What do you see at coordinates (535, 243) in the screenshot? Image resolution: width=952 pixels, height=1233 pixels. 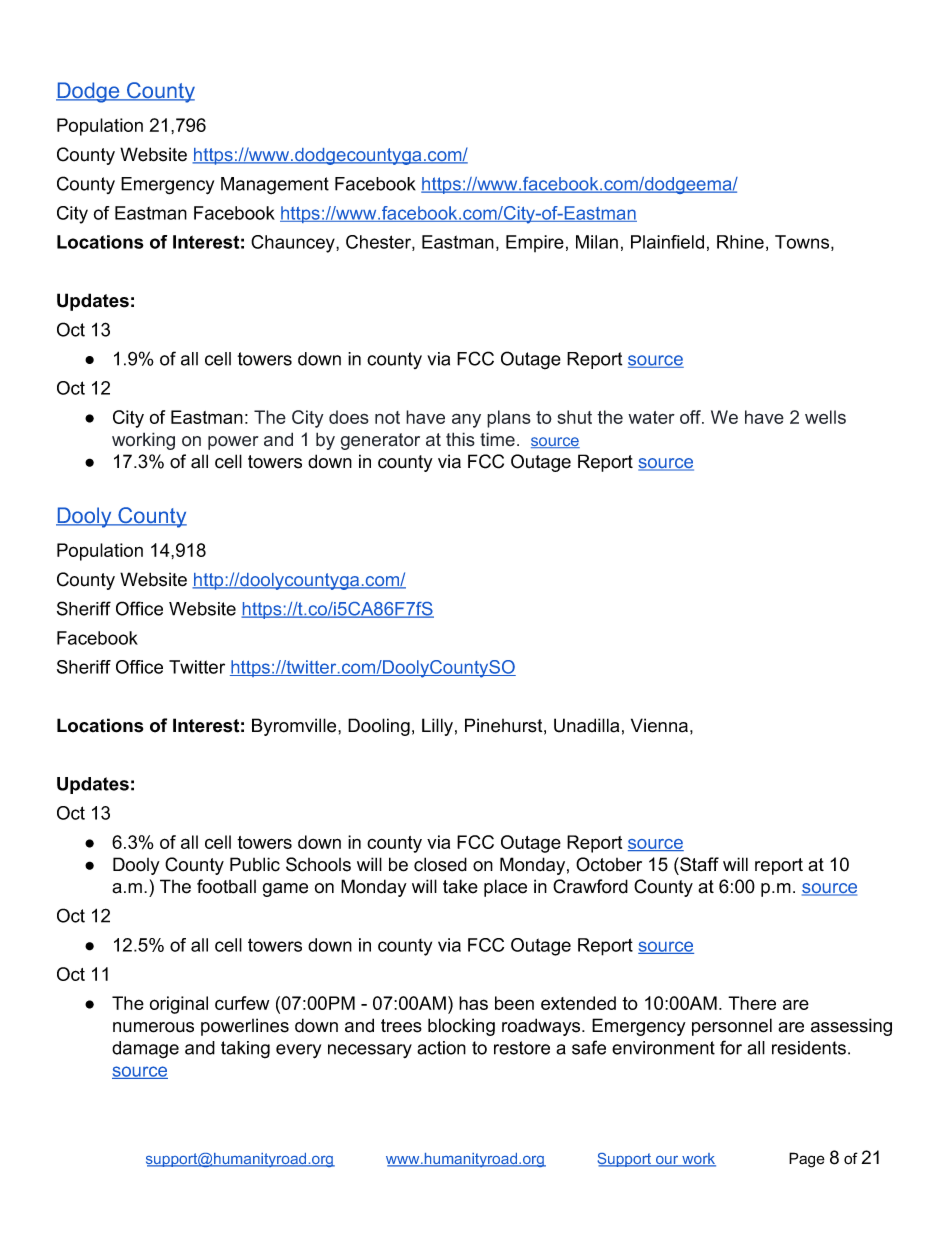 I see `Empire` at bounding box center [535, 243].
